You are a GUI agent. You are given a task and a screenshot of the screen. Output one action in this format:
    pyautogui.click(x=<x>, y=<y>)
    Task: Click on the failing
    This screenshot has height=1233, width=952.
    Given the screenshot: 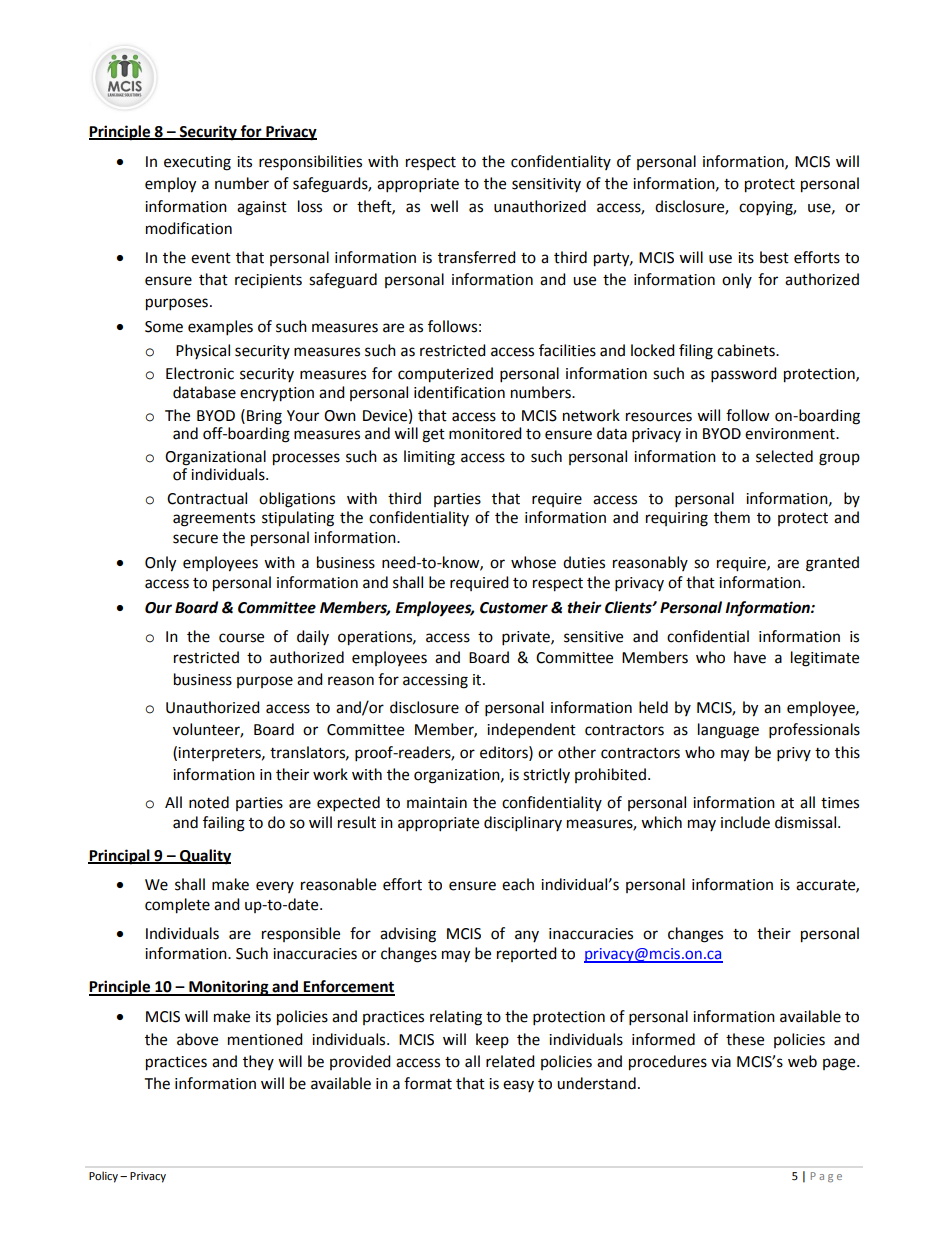 What is the action you would take?
    pyautogui.click(x=224, y=824)
